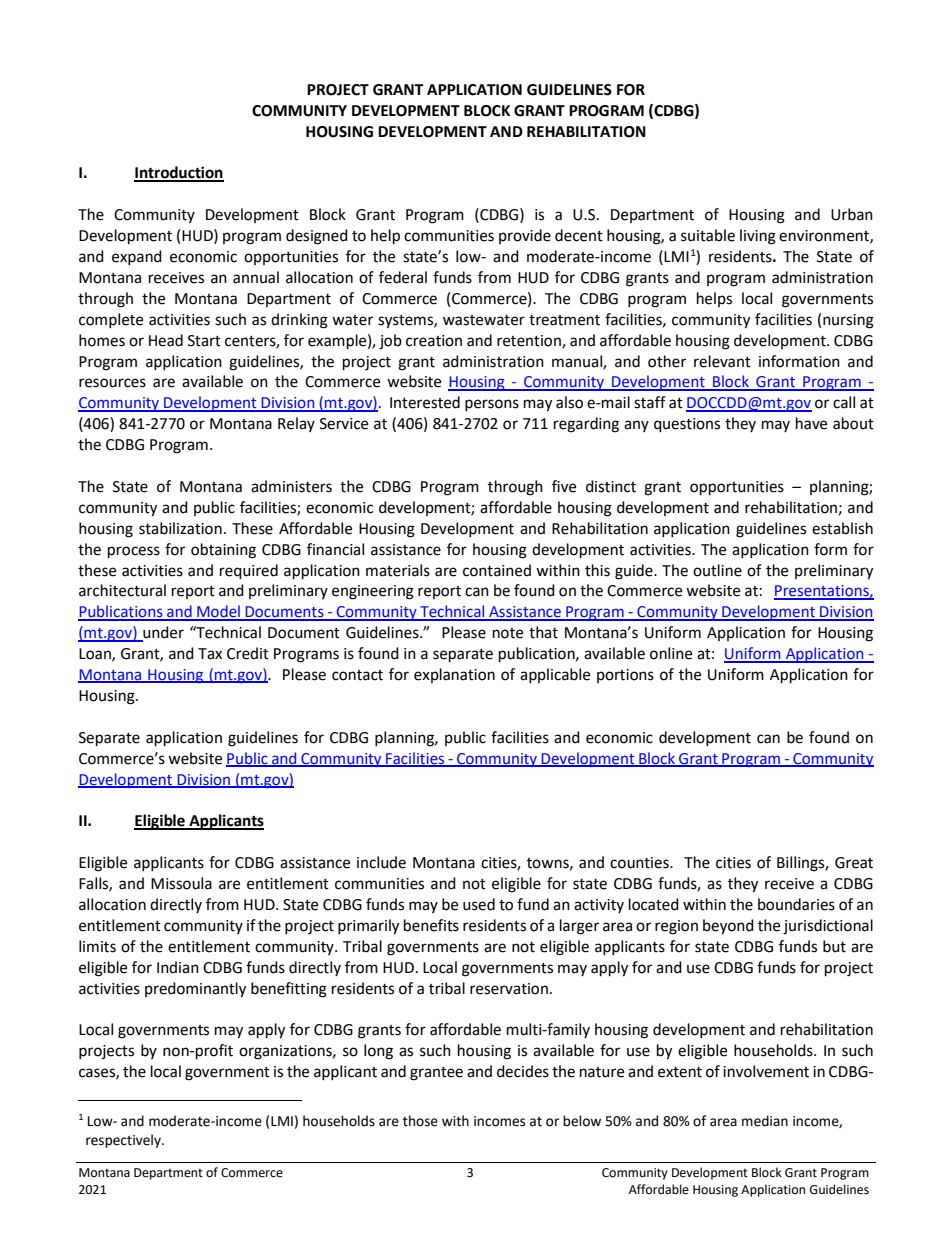 The width and height of the page is (952, 1233). I want to click on have, so click(811, 423).
